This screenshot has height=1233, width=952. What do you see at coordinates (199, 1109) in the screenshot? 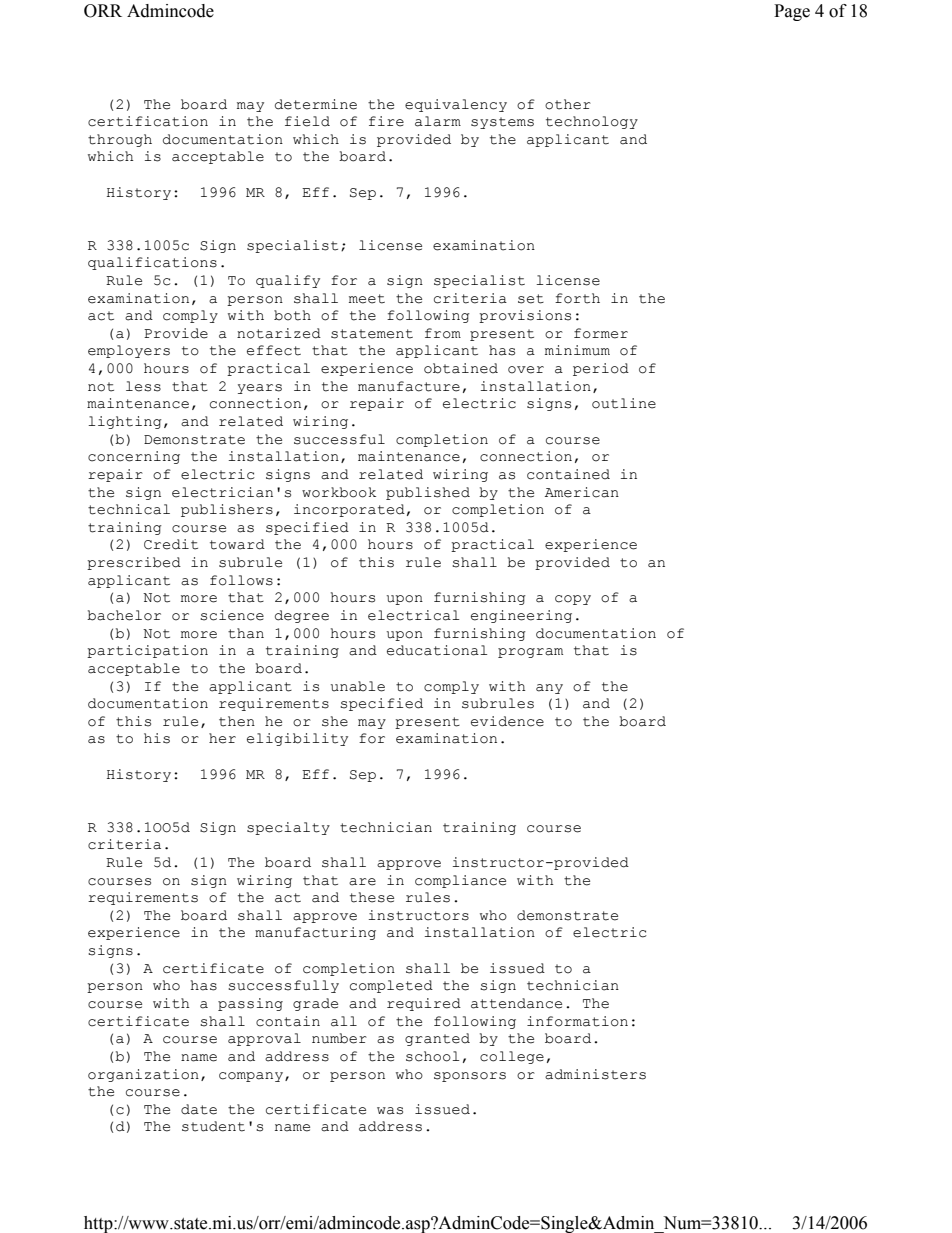
I see `date` at bounding box center [199, 1109].
